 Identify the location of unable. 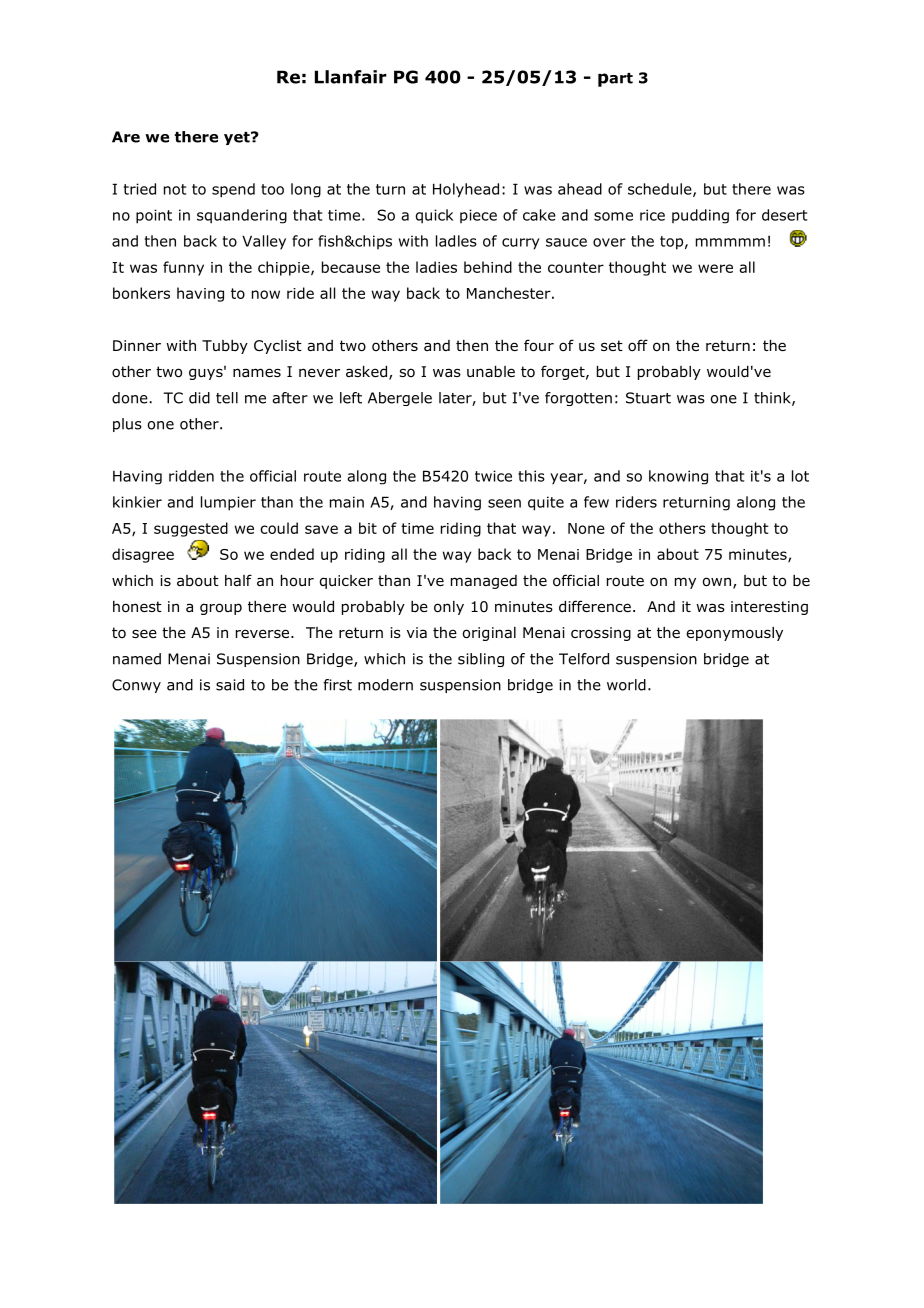
(491, 372).
